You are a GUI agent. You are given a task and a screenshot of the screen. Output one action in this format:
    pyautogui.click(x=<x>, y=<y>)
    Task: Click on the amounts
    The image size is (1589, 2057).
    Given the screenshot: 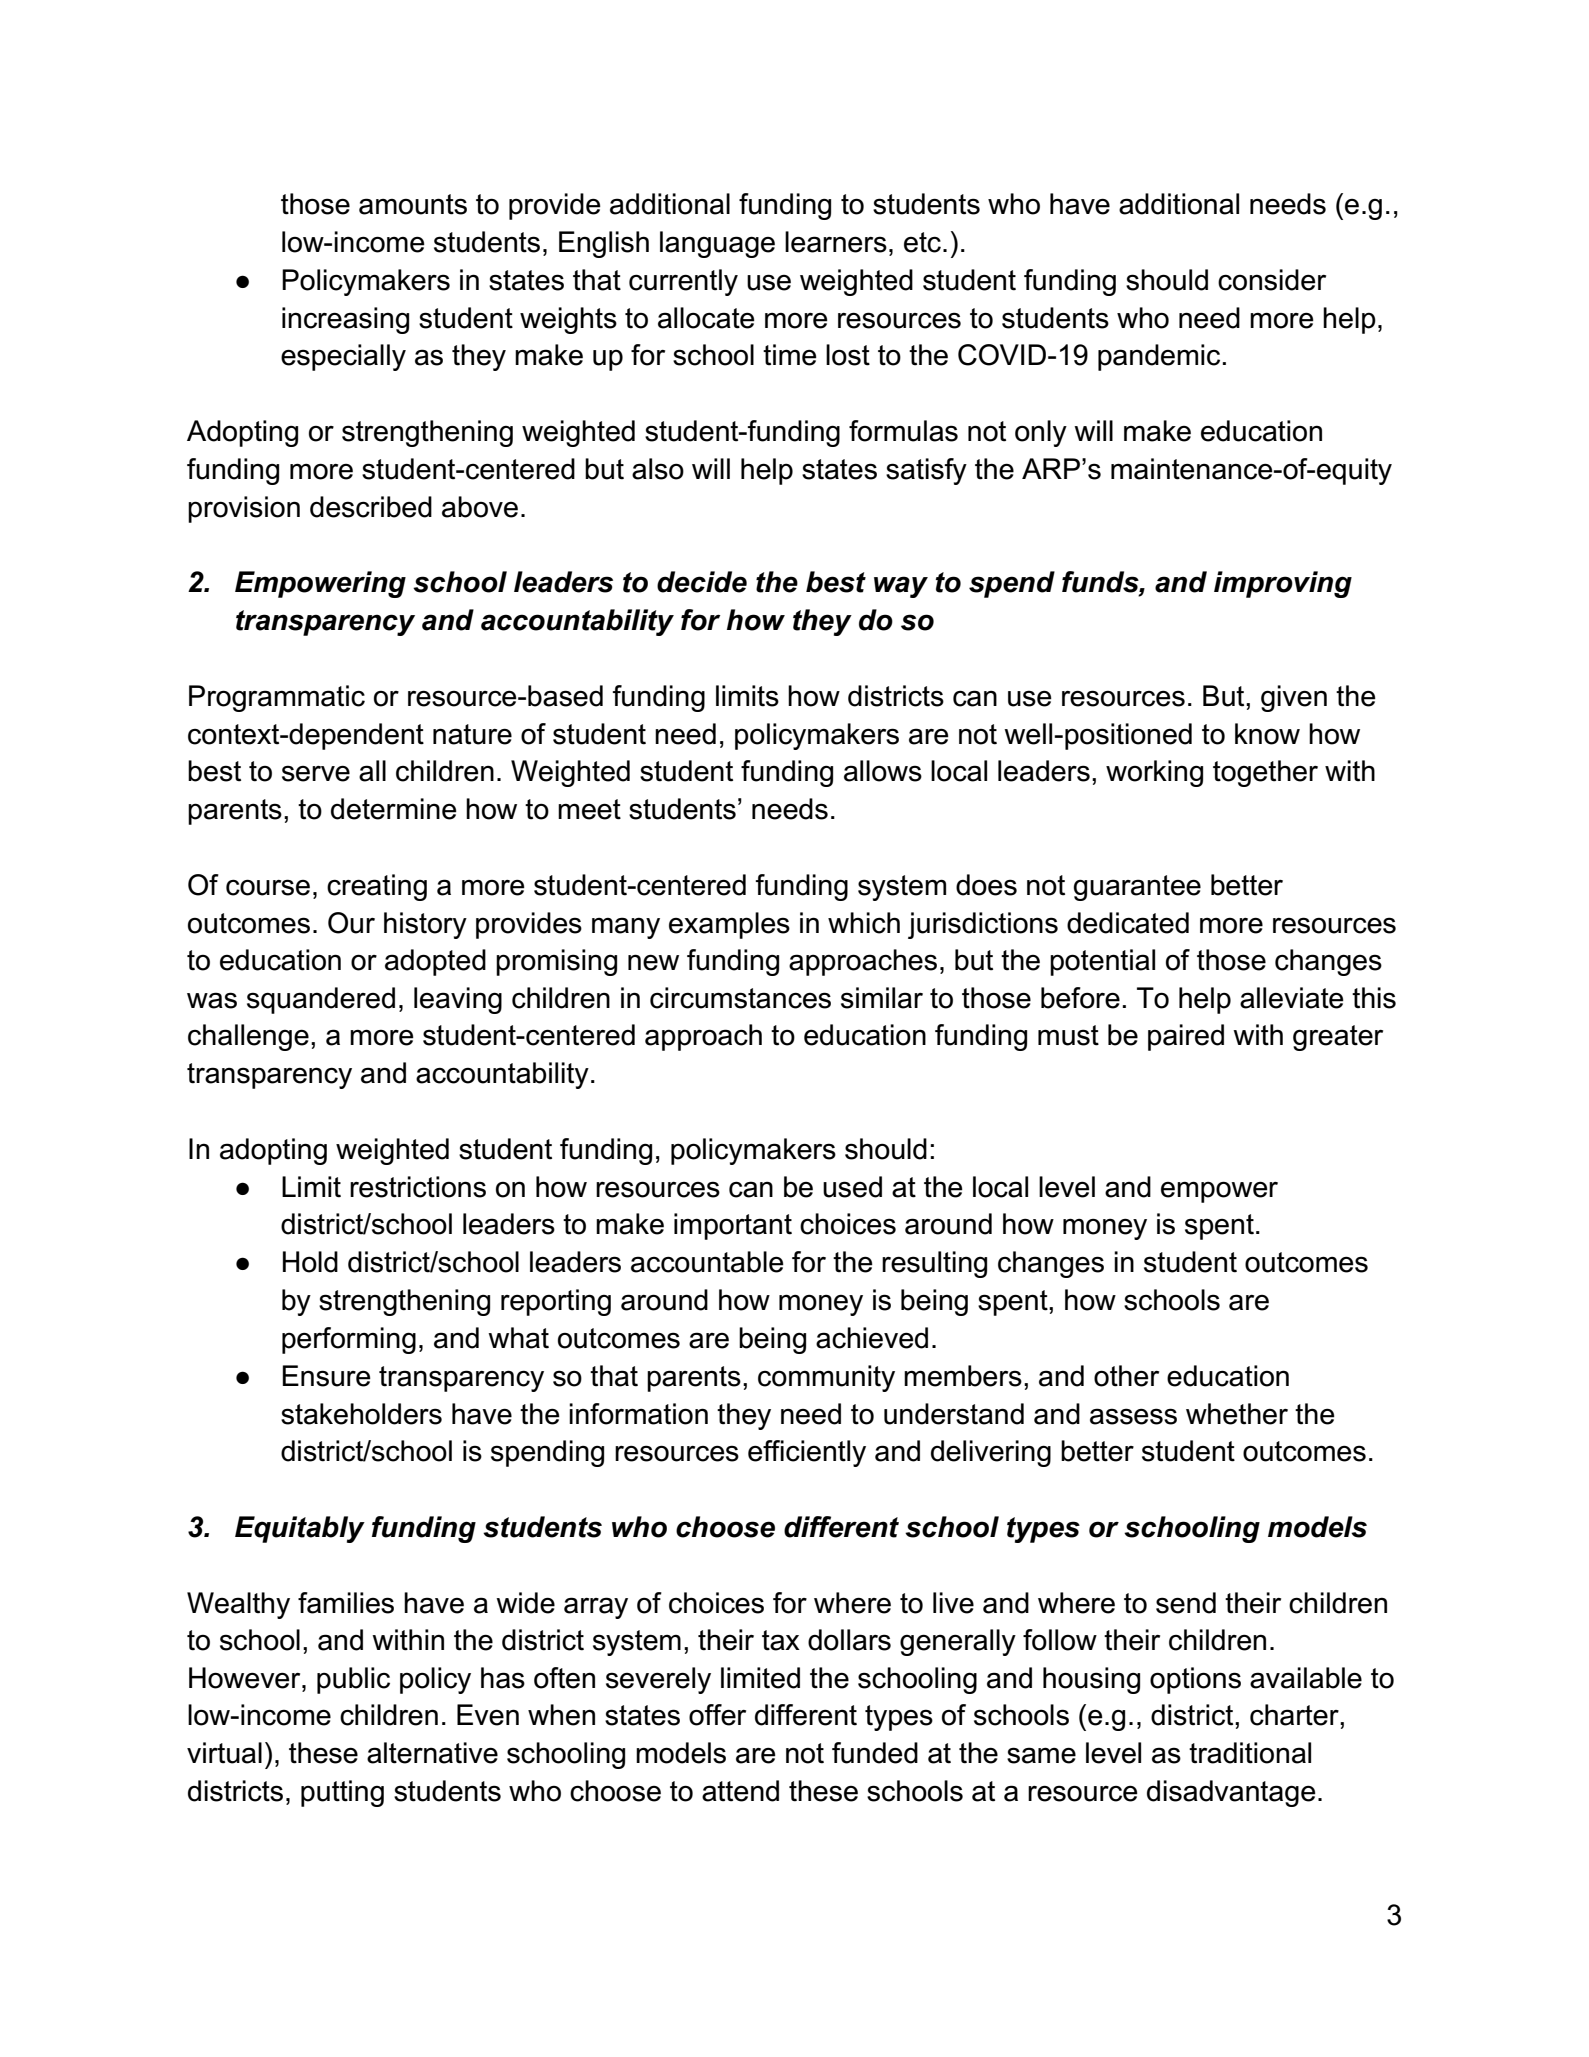 What is the action you would take?
    pyautogui.click(x=413, y=204)
